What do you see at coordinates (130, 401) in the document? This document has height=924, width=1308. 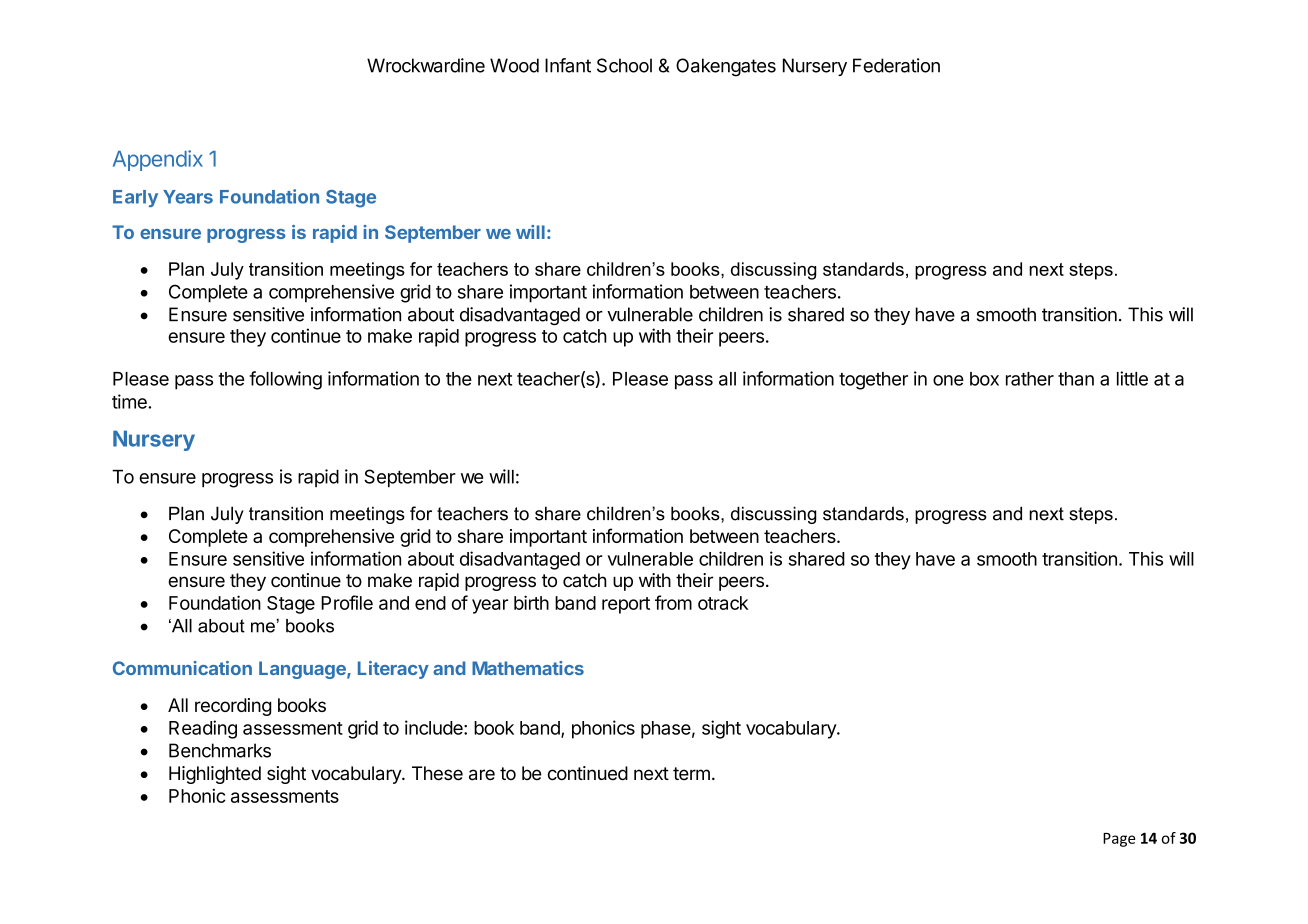 I see `time` at bounding box center [130, 401].
